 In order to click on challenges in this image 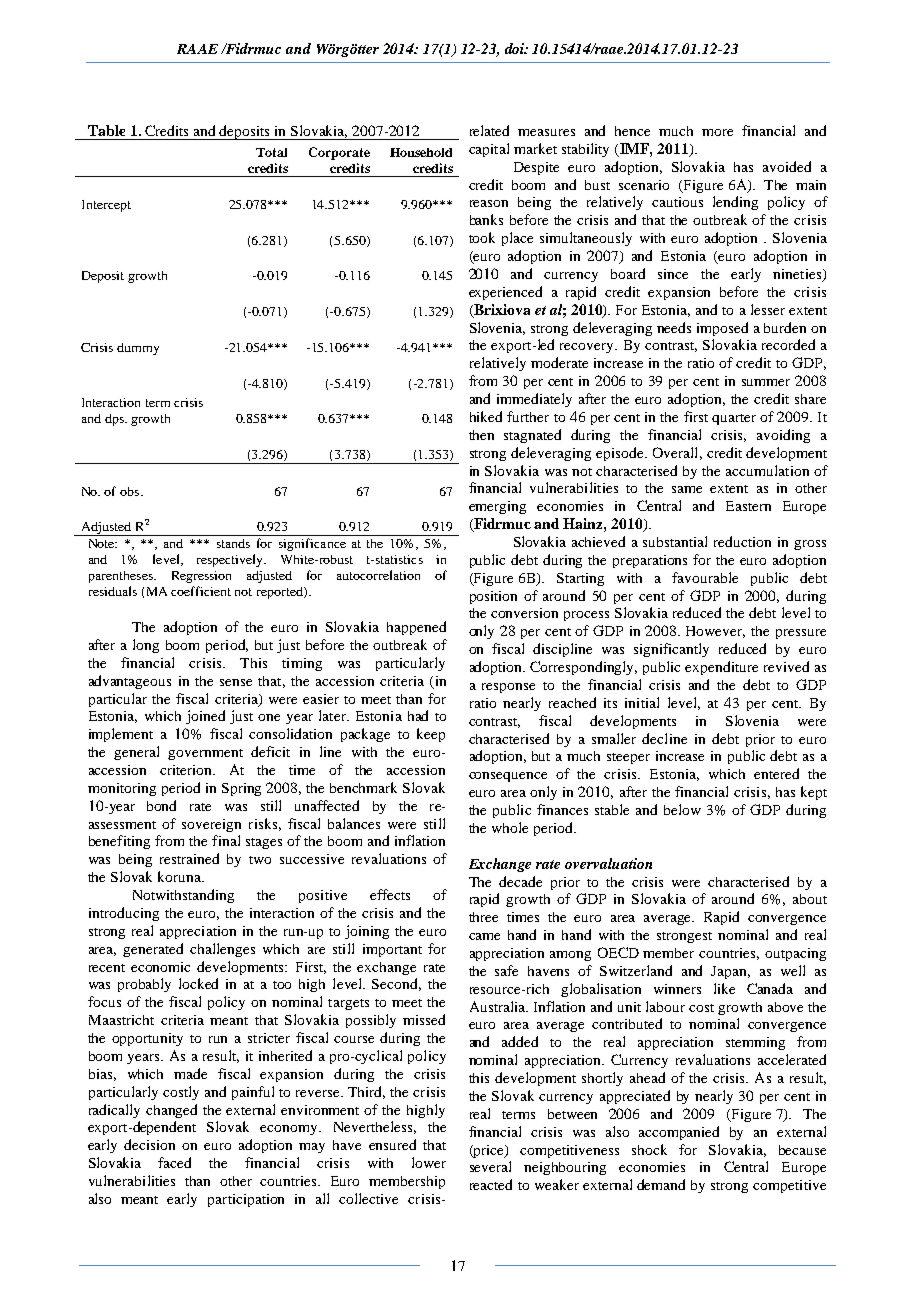, I will do `click(222, 950)`.
